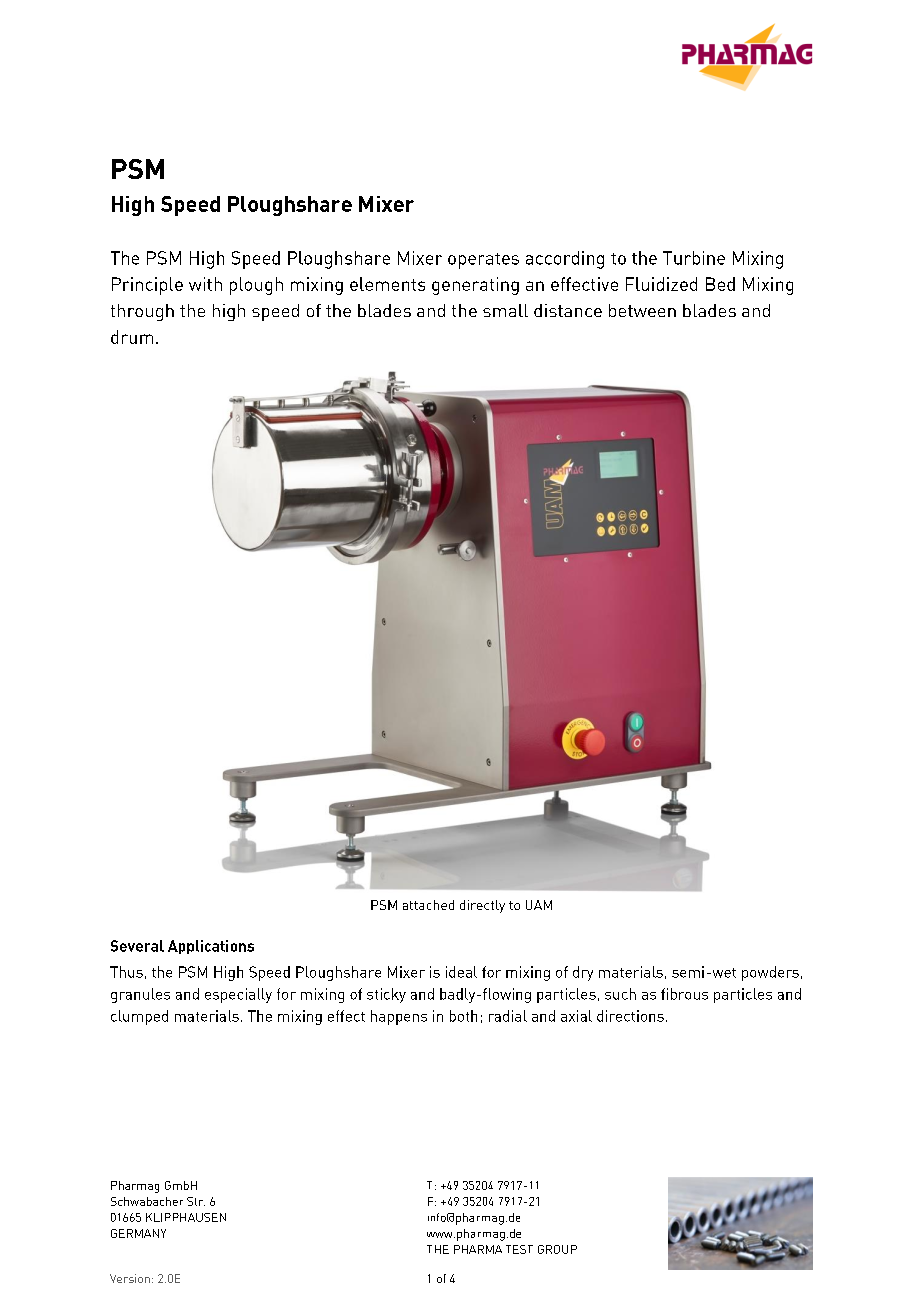 The width and height of the document is (924, 1308). I want to click on directly, so click(482, 906).
